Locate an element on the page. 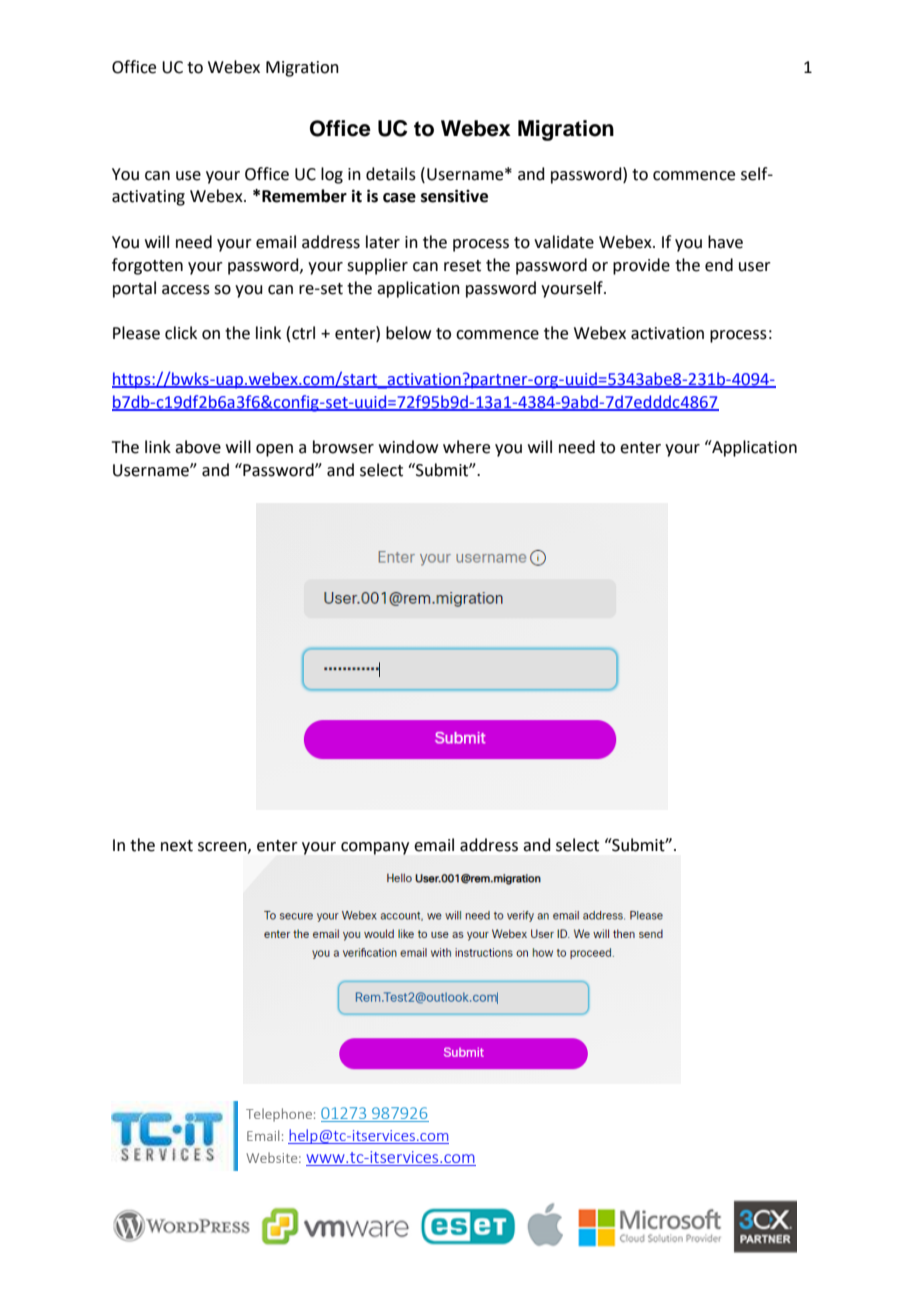 Image resolution: width=924 pixels, height=1308 pixels. above is located at coordinates (198, 447).
